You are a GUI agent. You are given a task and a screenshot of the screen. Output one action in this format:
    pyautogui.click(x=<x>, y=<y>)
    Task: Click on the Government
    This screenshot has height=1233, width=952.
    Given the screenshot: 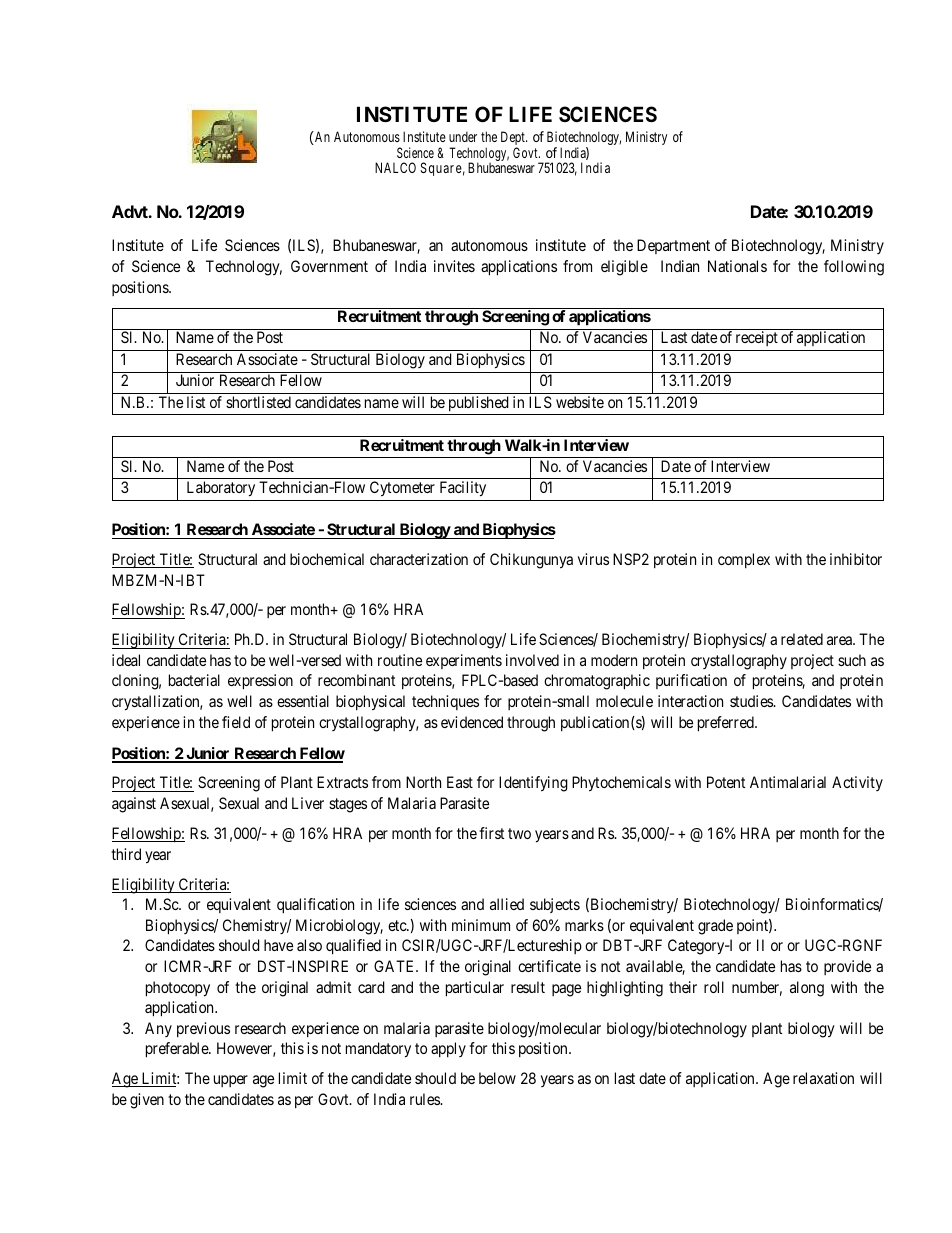 What is the action you would take?
    pyautogui.click(x=329, y=266)
